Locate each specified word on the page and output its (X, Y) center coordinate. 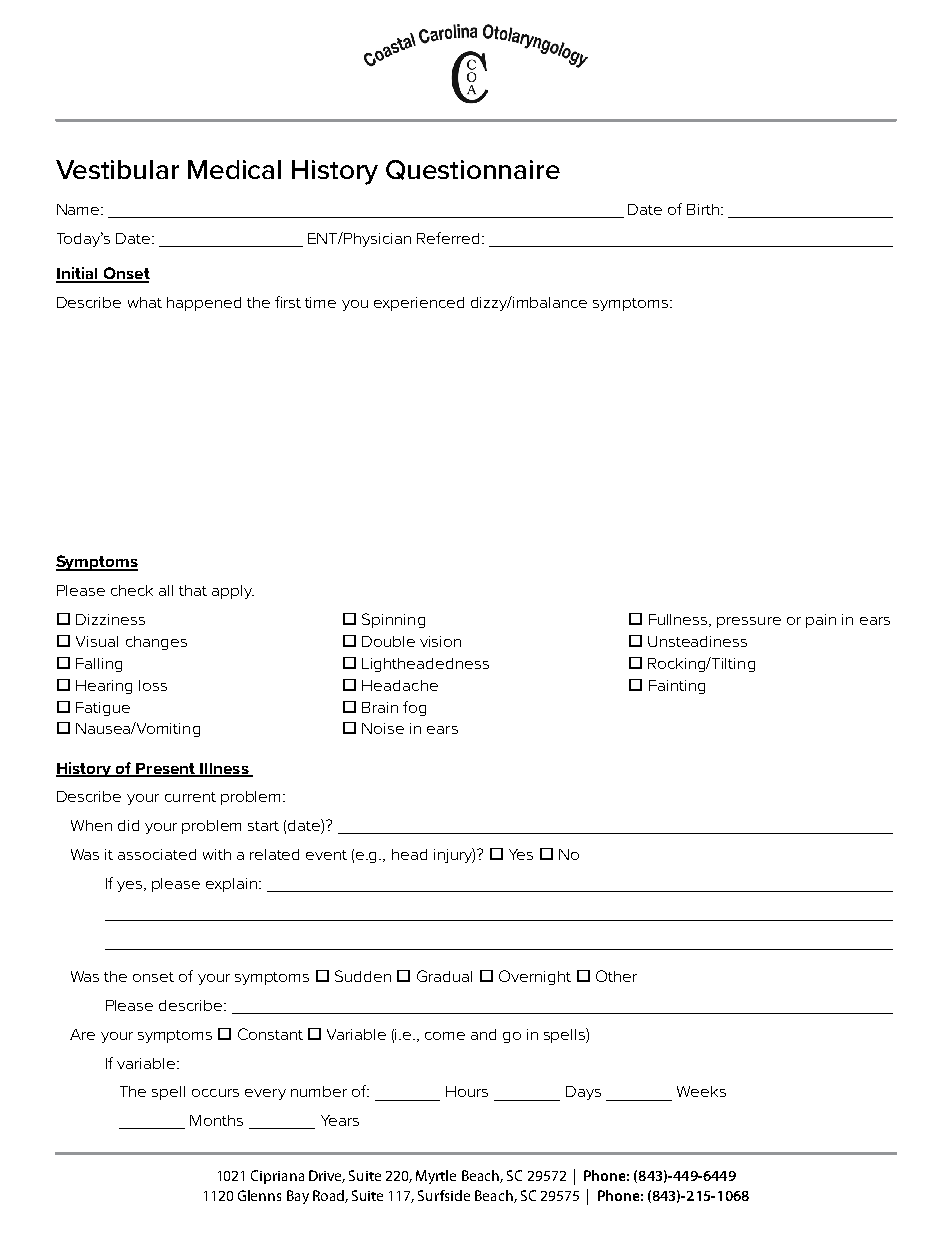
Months (216, 1120)
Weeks (701, 1091)
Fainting (677, 687)
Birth (703, 209)
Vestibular (117, 169)
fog (414, 708)
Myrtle (436, 1177)
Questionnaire (473, 170)
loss (153, 685)
